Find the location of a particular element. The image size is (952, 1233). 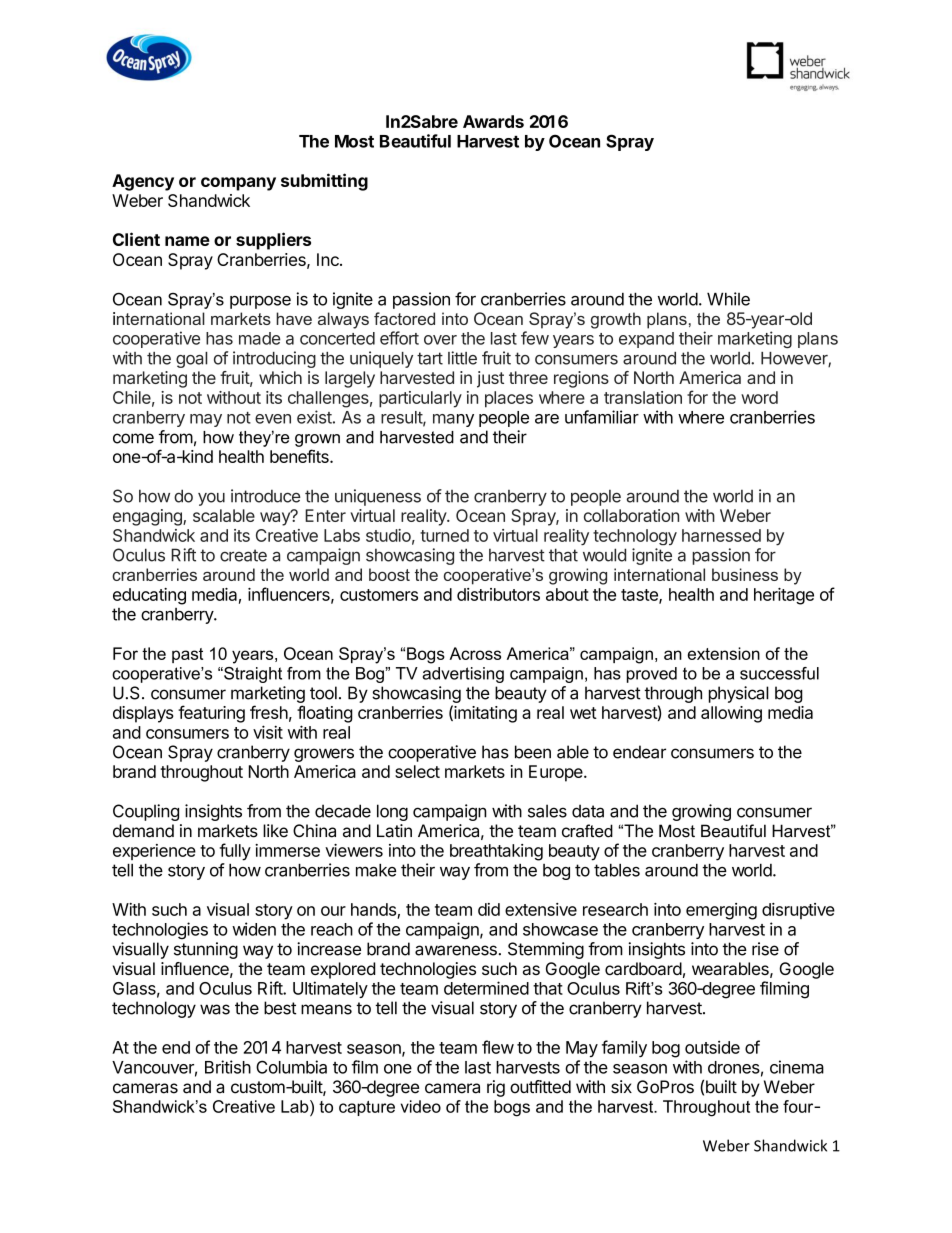

allowing is located at coordinates (731, 714).
